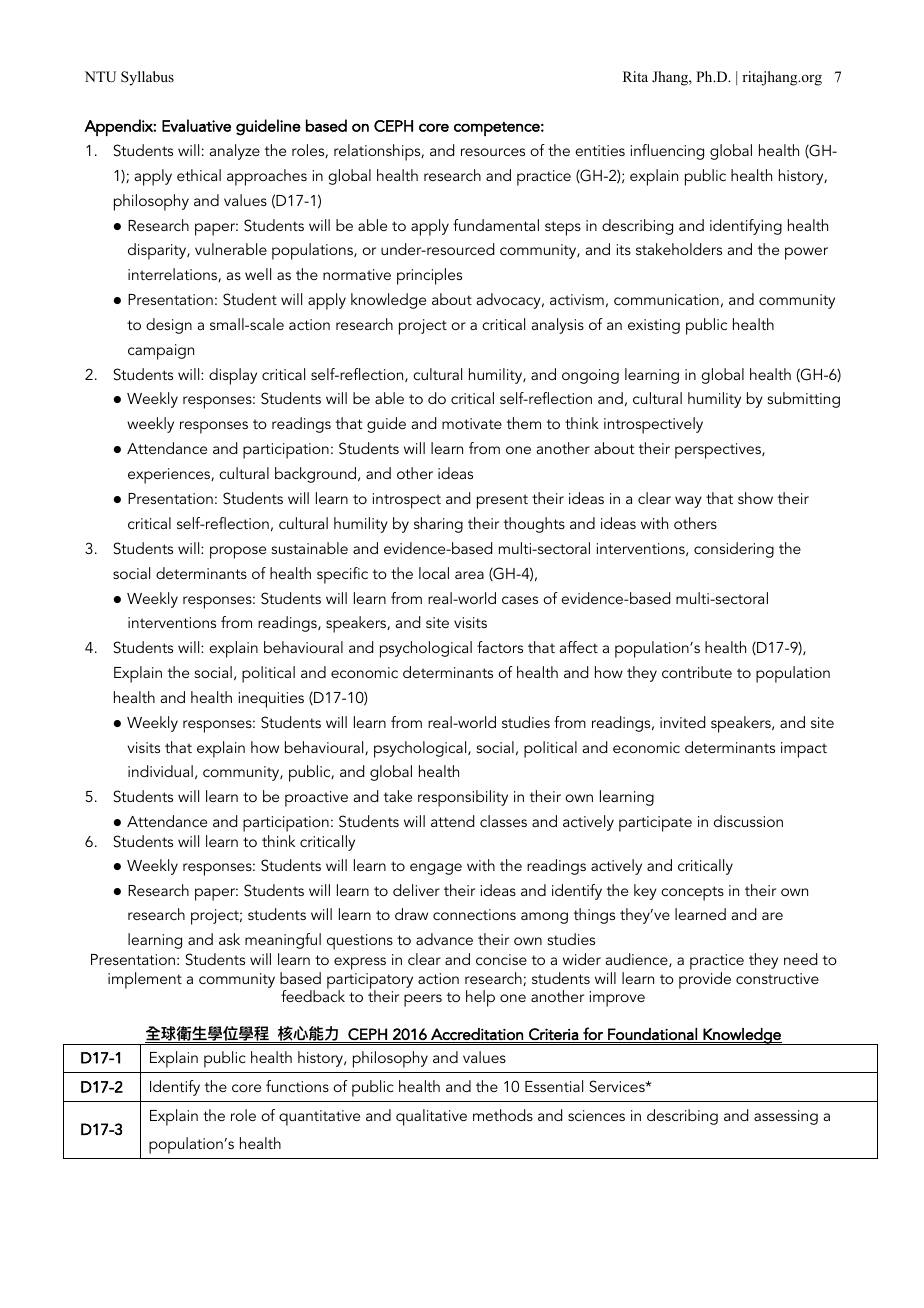  What do you see at coordinates (196, 125) in the screenshot?
I see `Evaluative` at bounding box center [196, 125].
